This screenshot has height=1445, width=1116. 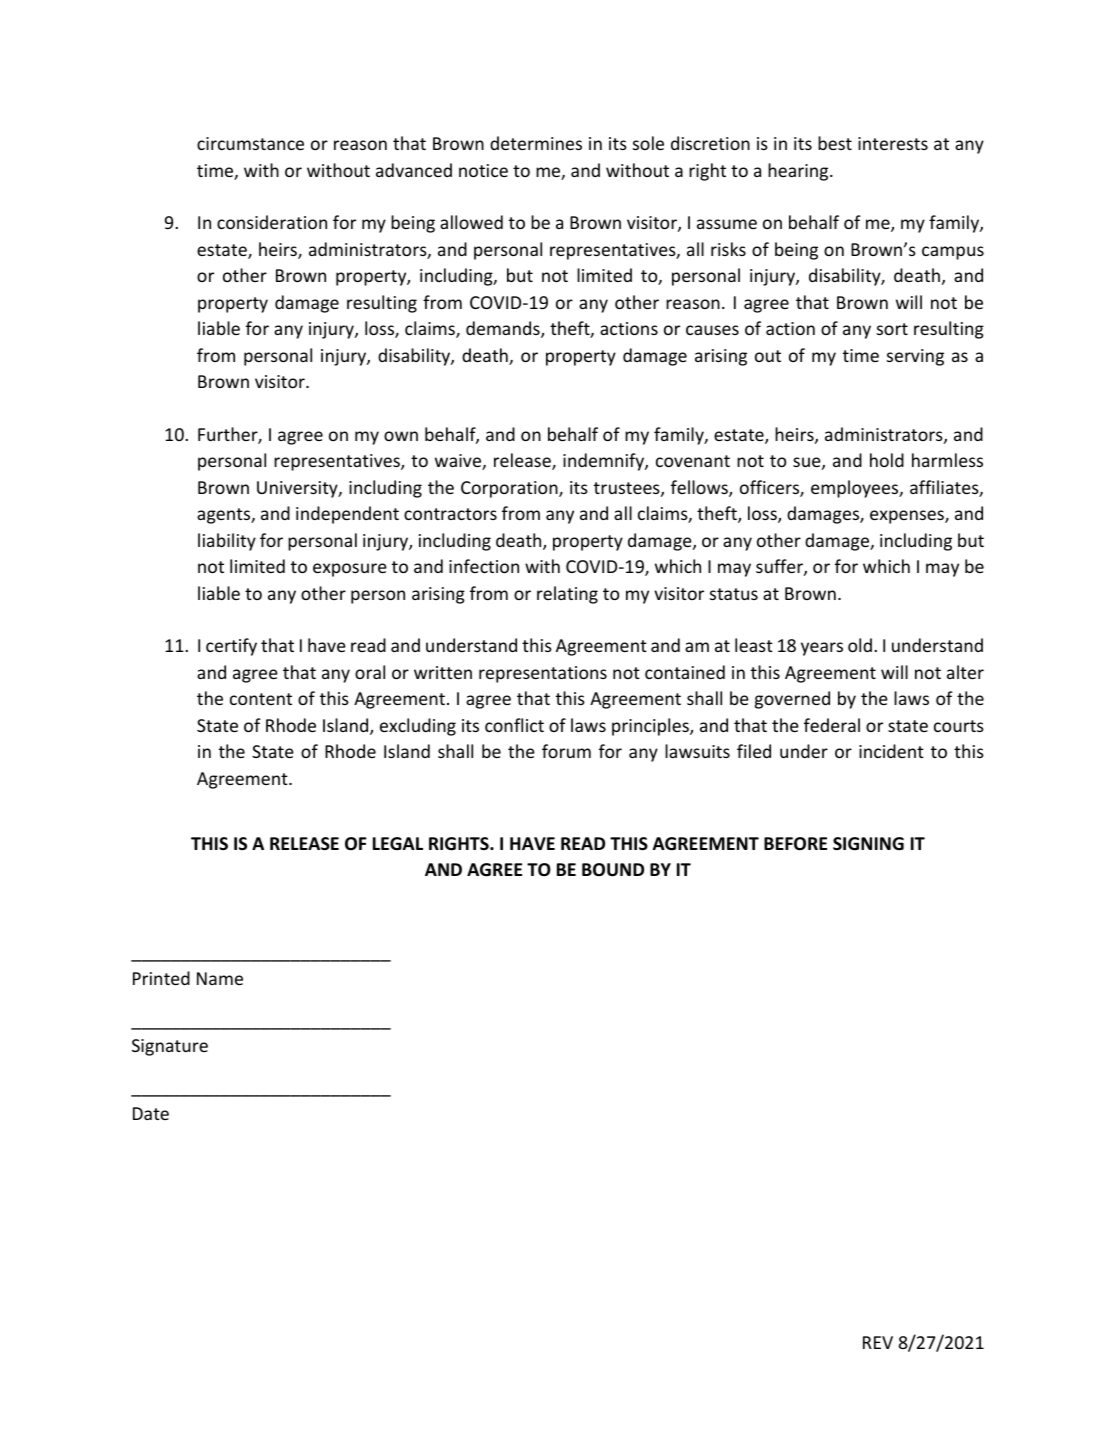 What do you see at coordinates (250, 143) in the screenshot?
I see `circumstance` at bounding box center [250, 143].
